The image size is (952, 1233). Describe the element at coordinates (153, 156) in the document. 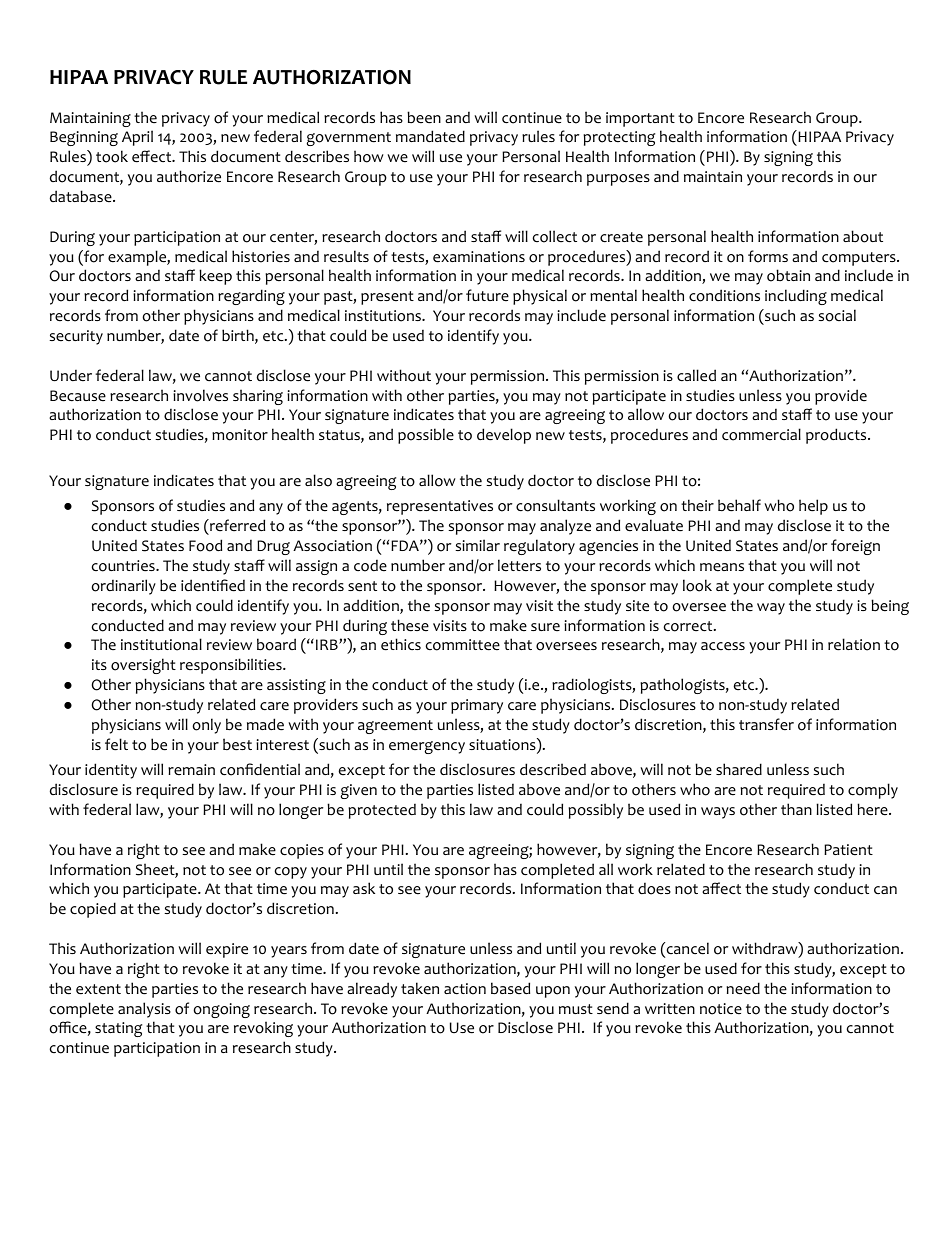

I see `effect` at that location.
